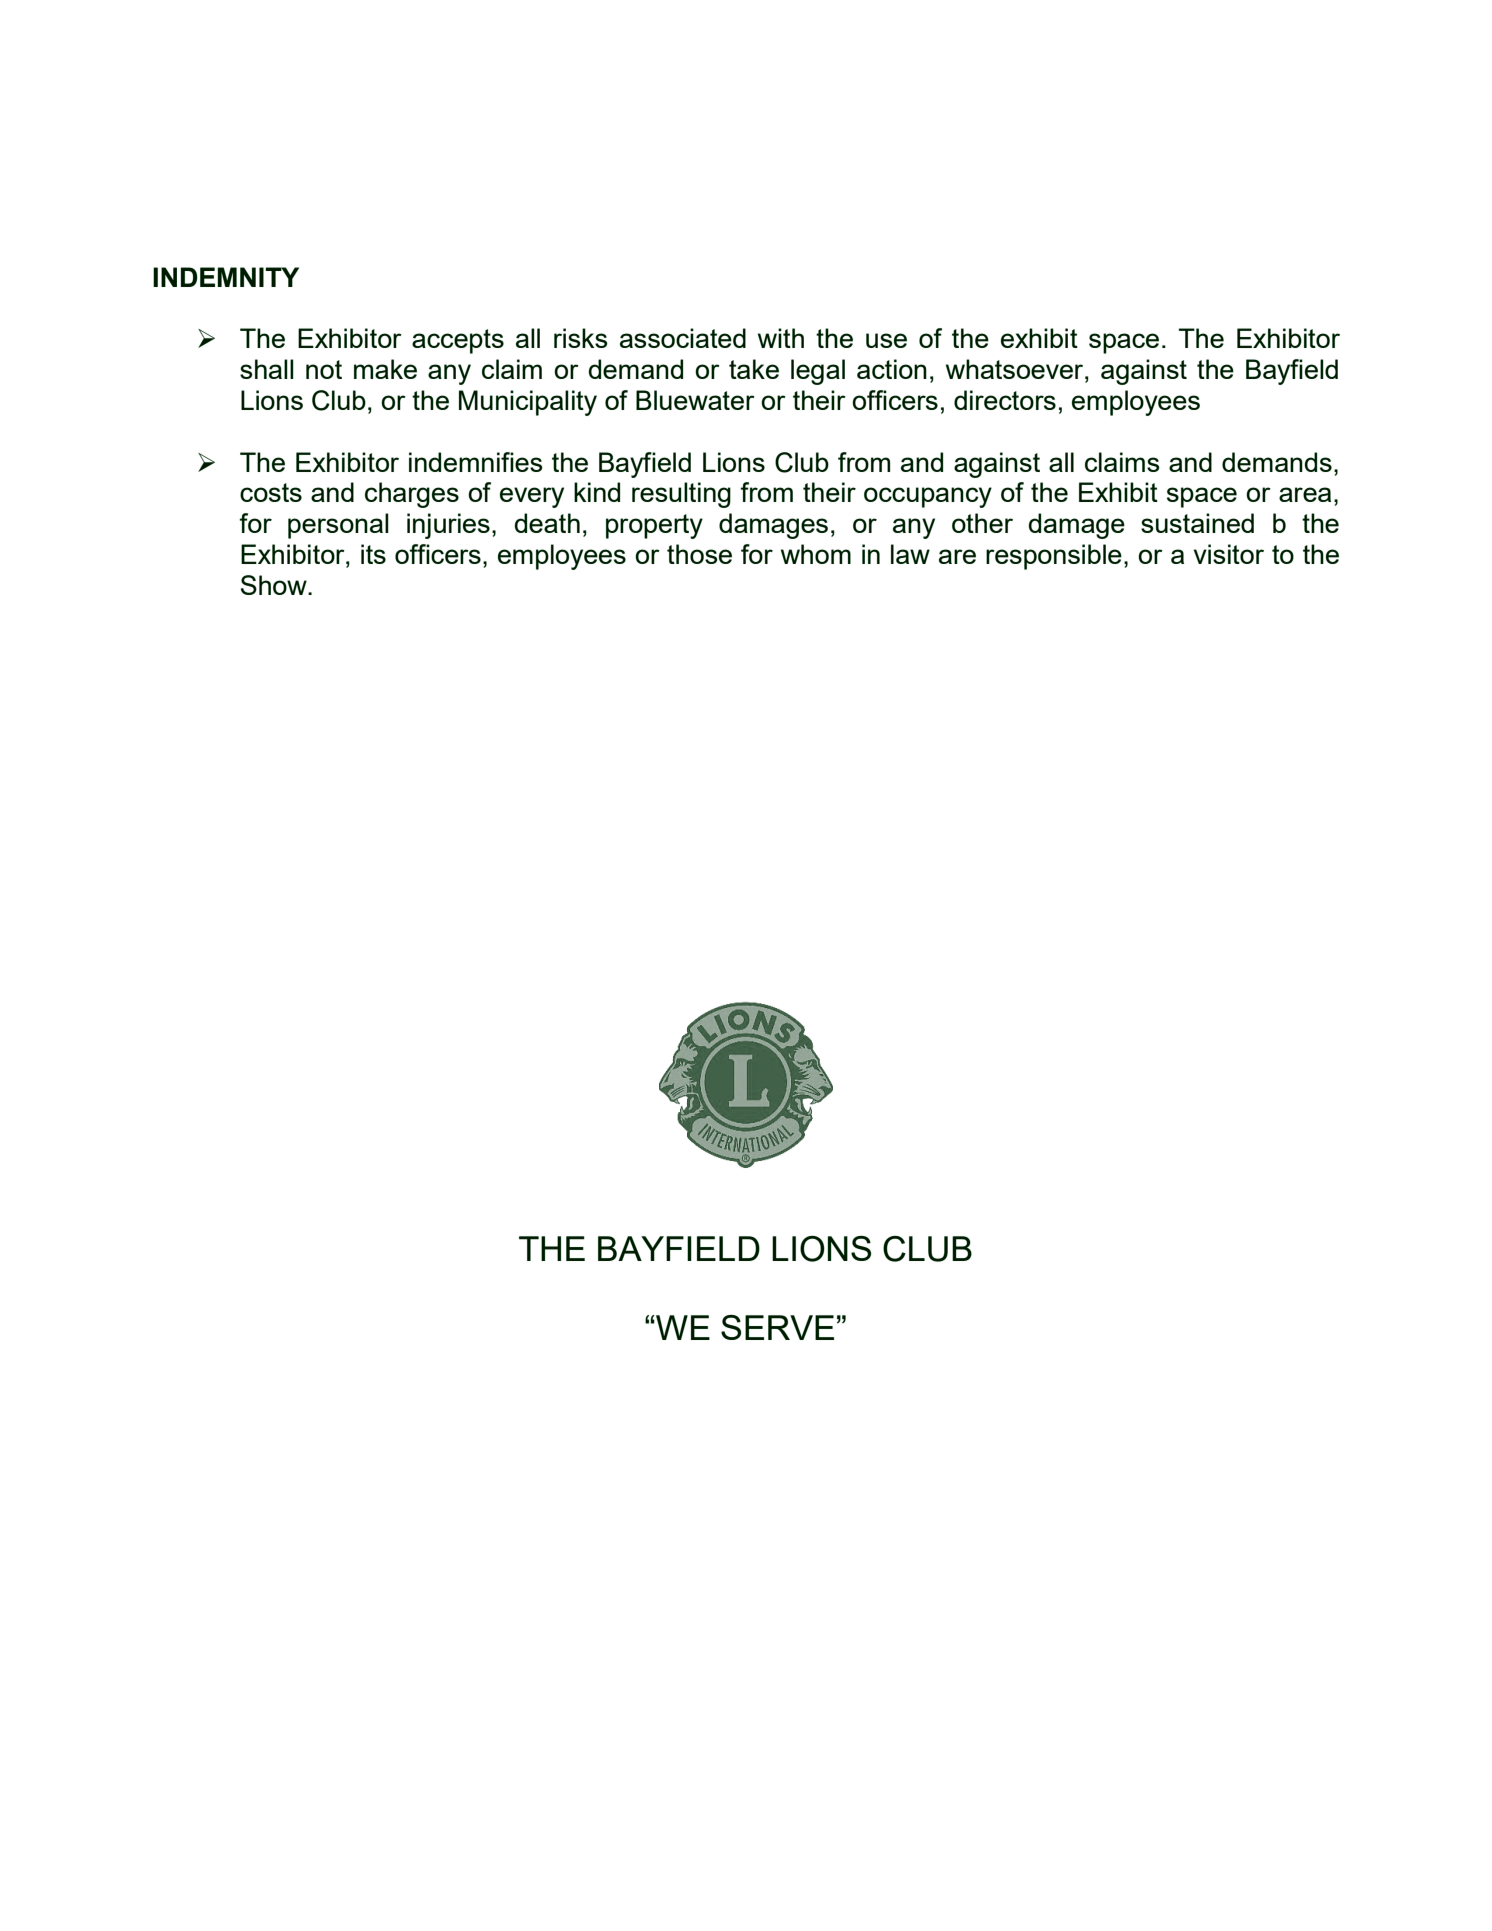 The image size is (1492, 1931). I want to click on with, so click(781, 338).
